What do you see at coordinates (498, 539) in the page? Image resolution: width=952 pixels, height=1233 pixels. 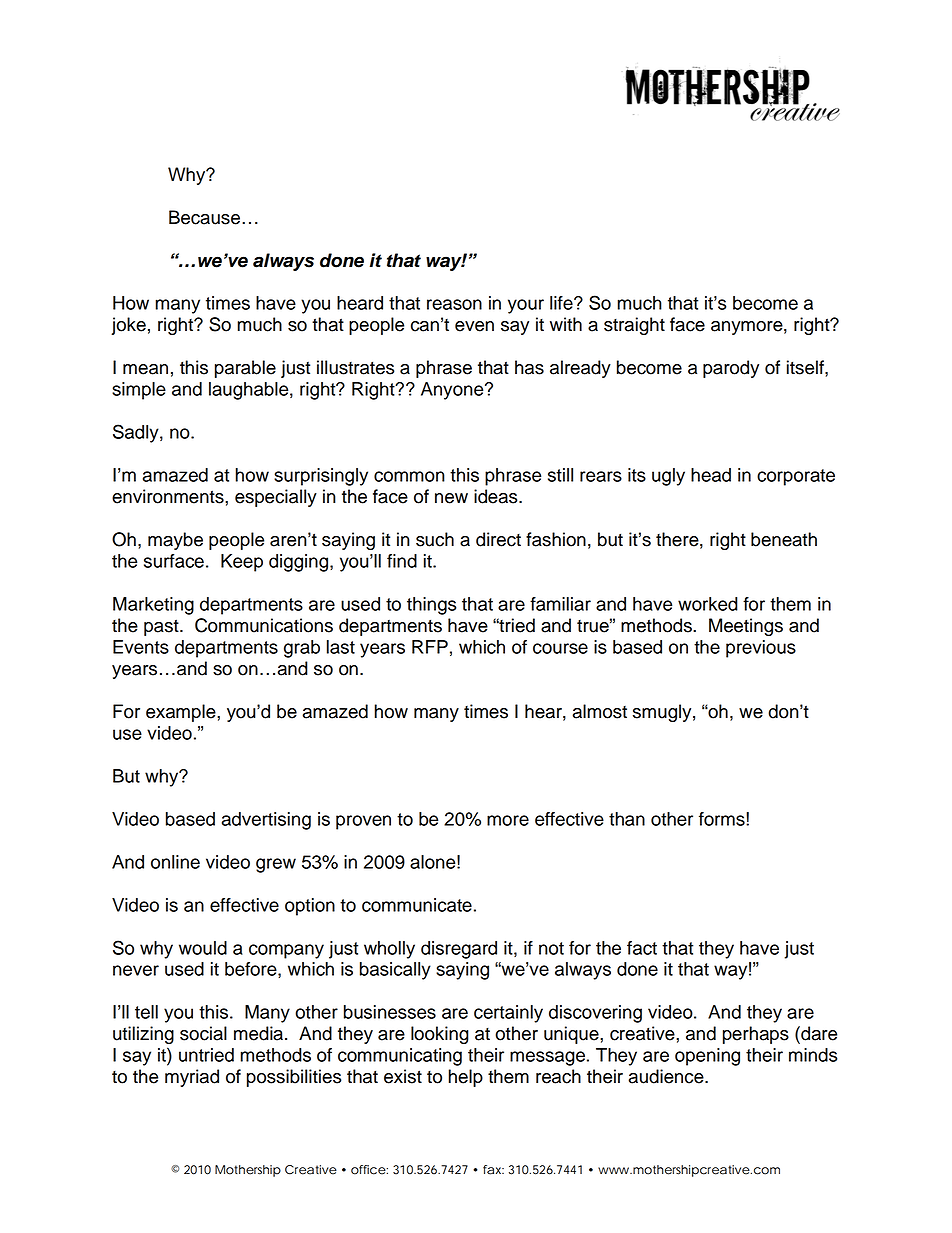 I see `direct` at bounding box center [498, 539].
